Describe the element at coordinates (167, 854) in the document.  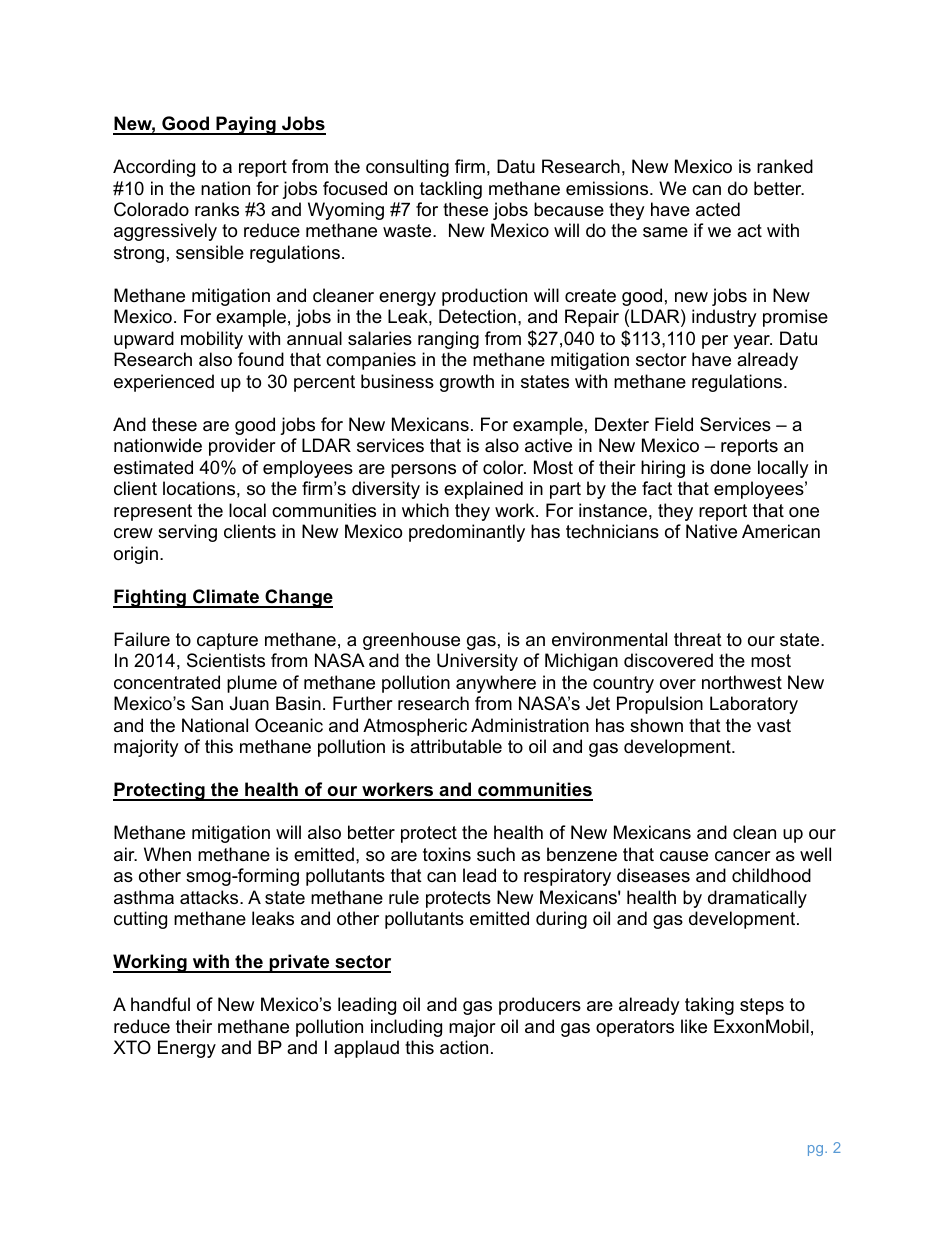
I see `When` at that location.
